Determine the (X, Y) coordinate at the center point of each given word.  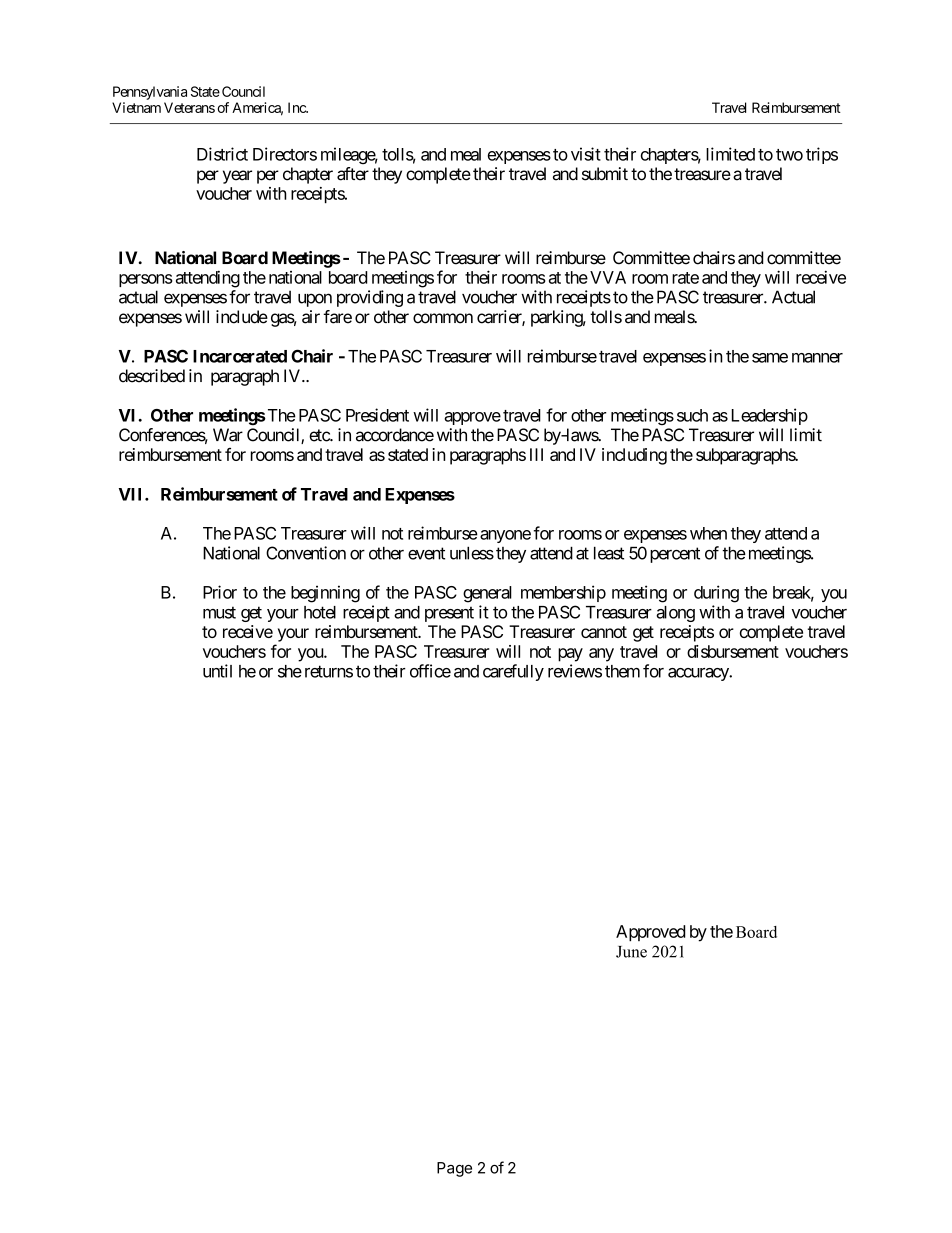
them (622, 671)
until (217, 671)
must (219, 612)
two (789, 155)
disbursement (733, 651)
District (222, 154)
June (631, 952)
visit (586, 154)
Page (454, 1169)
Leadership (770, 416)
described (152, 376)
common (443, 318)
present (449, 614)
